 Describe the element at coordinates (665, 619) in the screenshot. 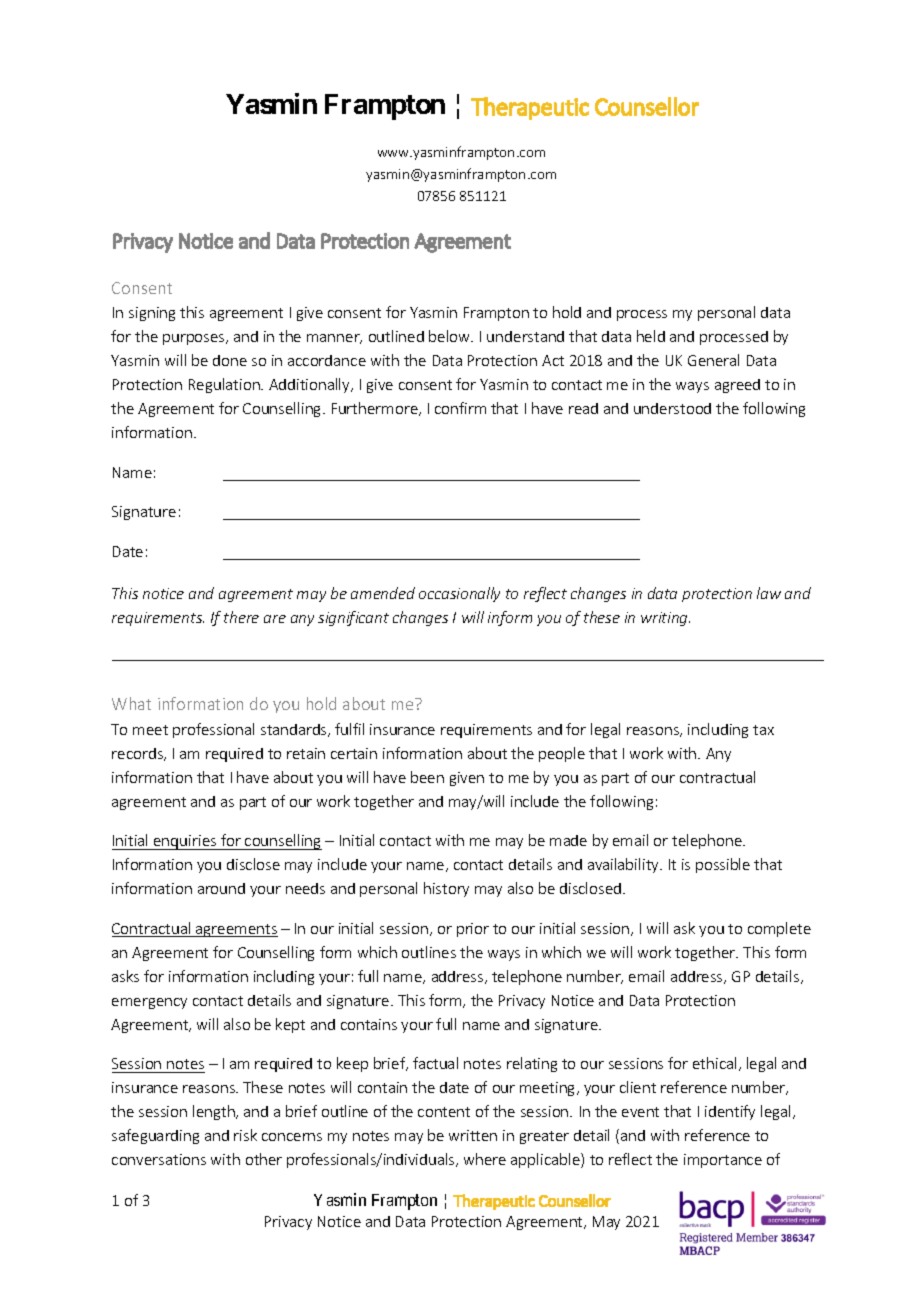

I see `writing` at that location.
